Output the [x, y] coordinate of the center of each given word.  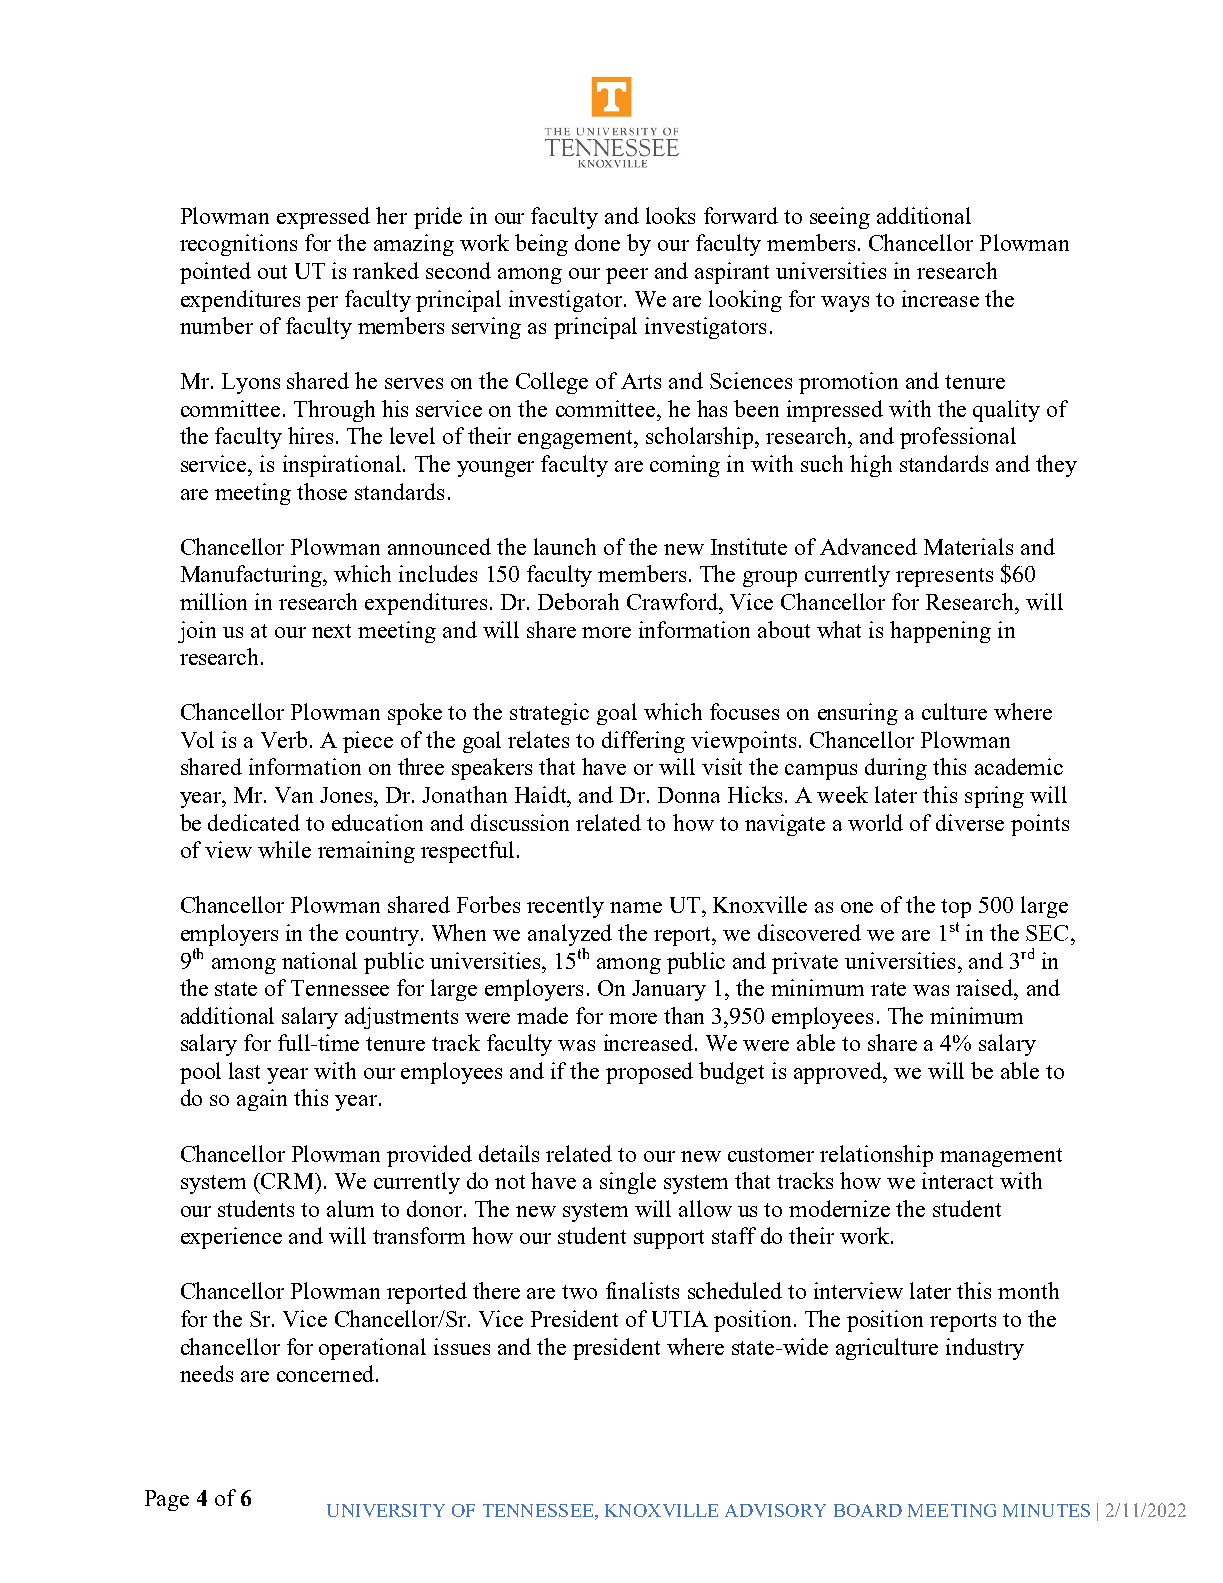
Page [167, 1500]
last [244, 1070]
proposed [649, 1073]
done [597, 242]
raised [986, 987]
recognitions [238, 245]
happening [940, 632]
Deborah [578, 601]
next [331, 631]
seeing [840, 218]
